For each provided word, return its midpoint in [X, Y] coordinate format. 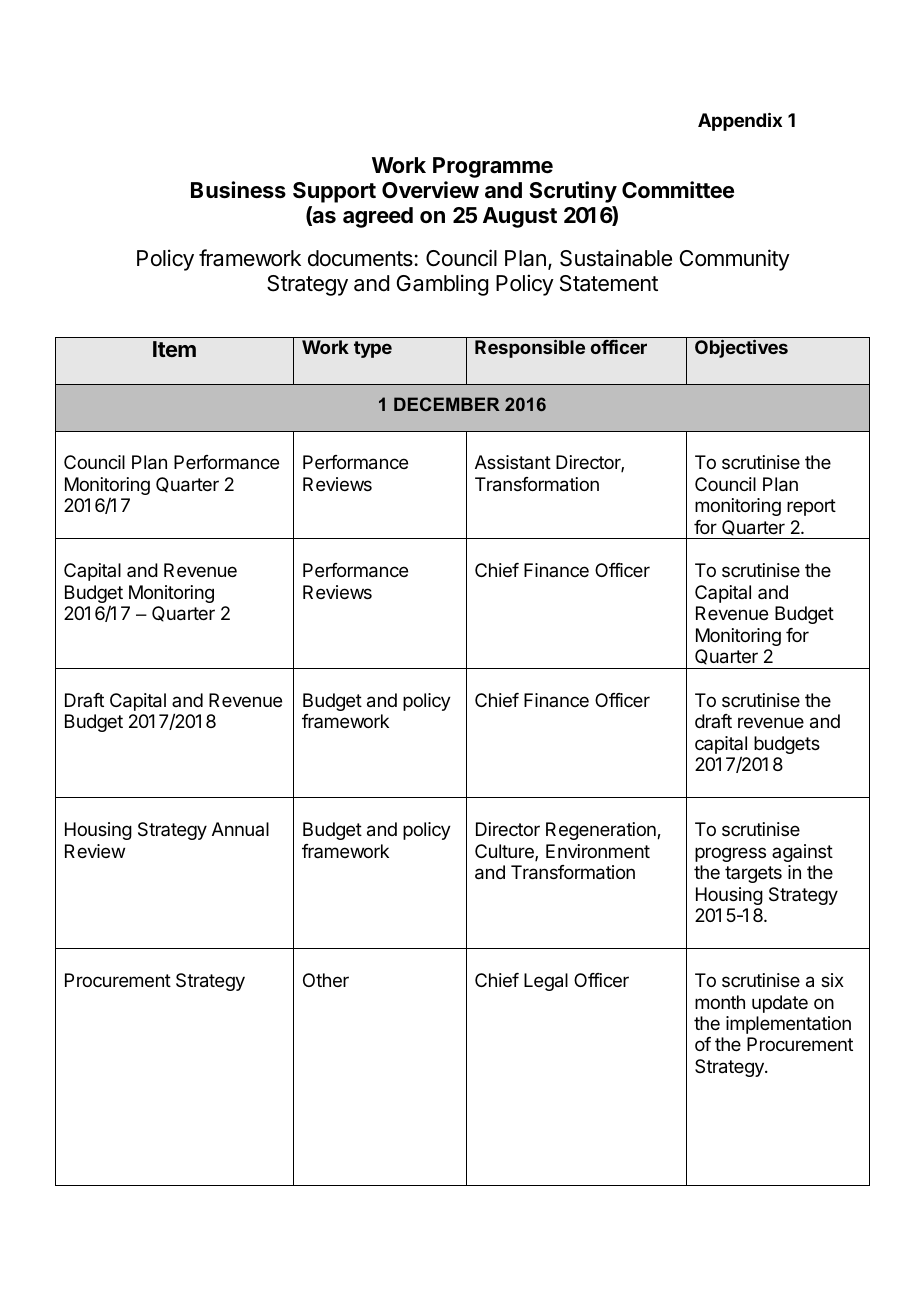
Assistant [513, 462]
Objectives [741, 349]
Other [326, 980]
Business [238, 190]
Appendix [740, 121]
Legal [546, 982]
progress [730, 854]
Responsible [530, 349]
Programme [493, 167]
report [811, 507]
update [780, 1004]
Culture [505, 852]
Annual [240, 829]
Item [174, 349]
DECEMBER [447, 404]
